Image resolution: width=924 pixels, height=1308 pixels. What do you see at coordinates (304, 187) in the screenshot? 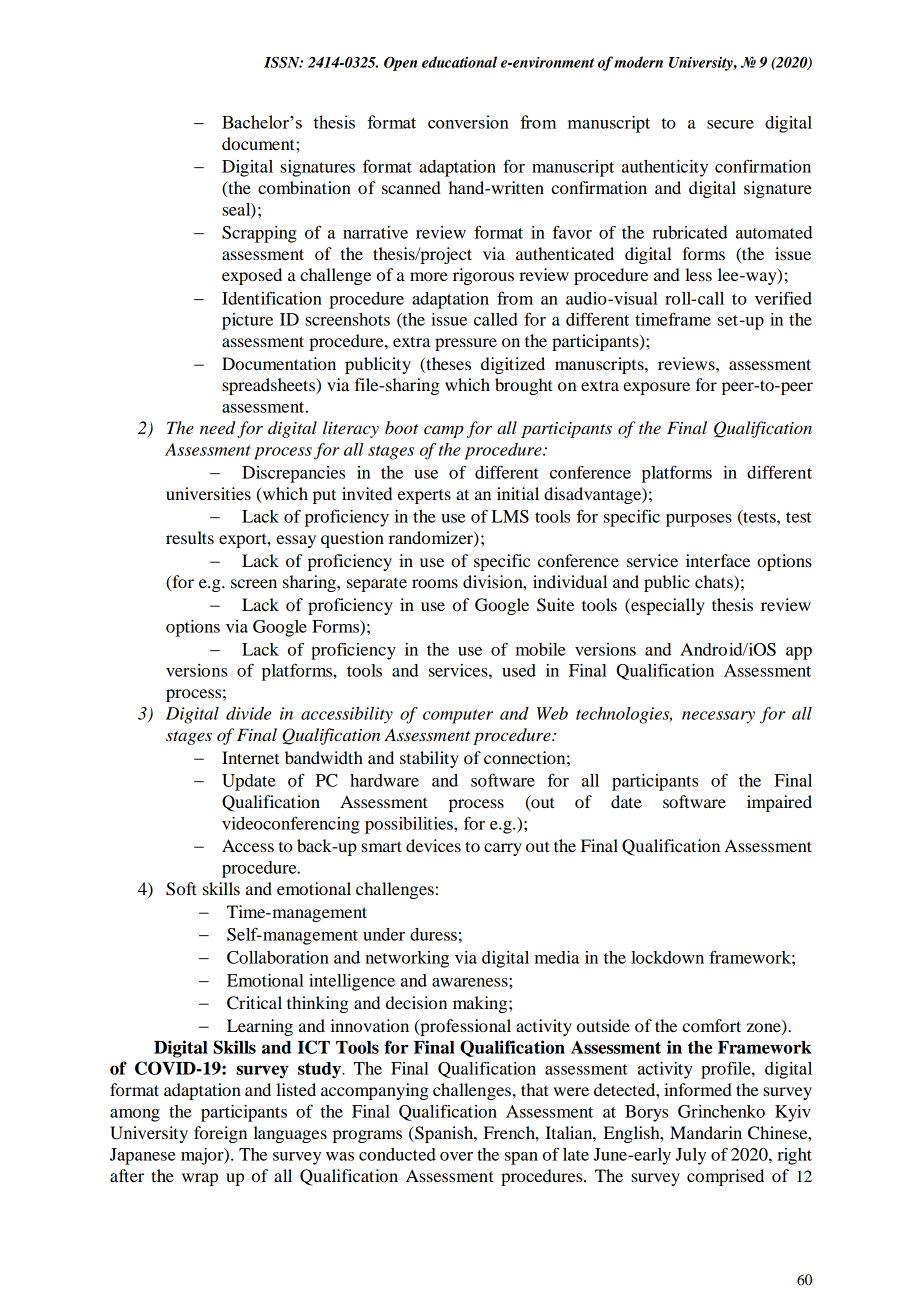
I see `combination` at bounding box center [304, 187].
